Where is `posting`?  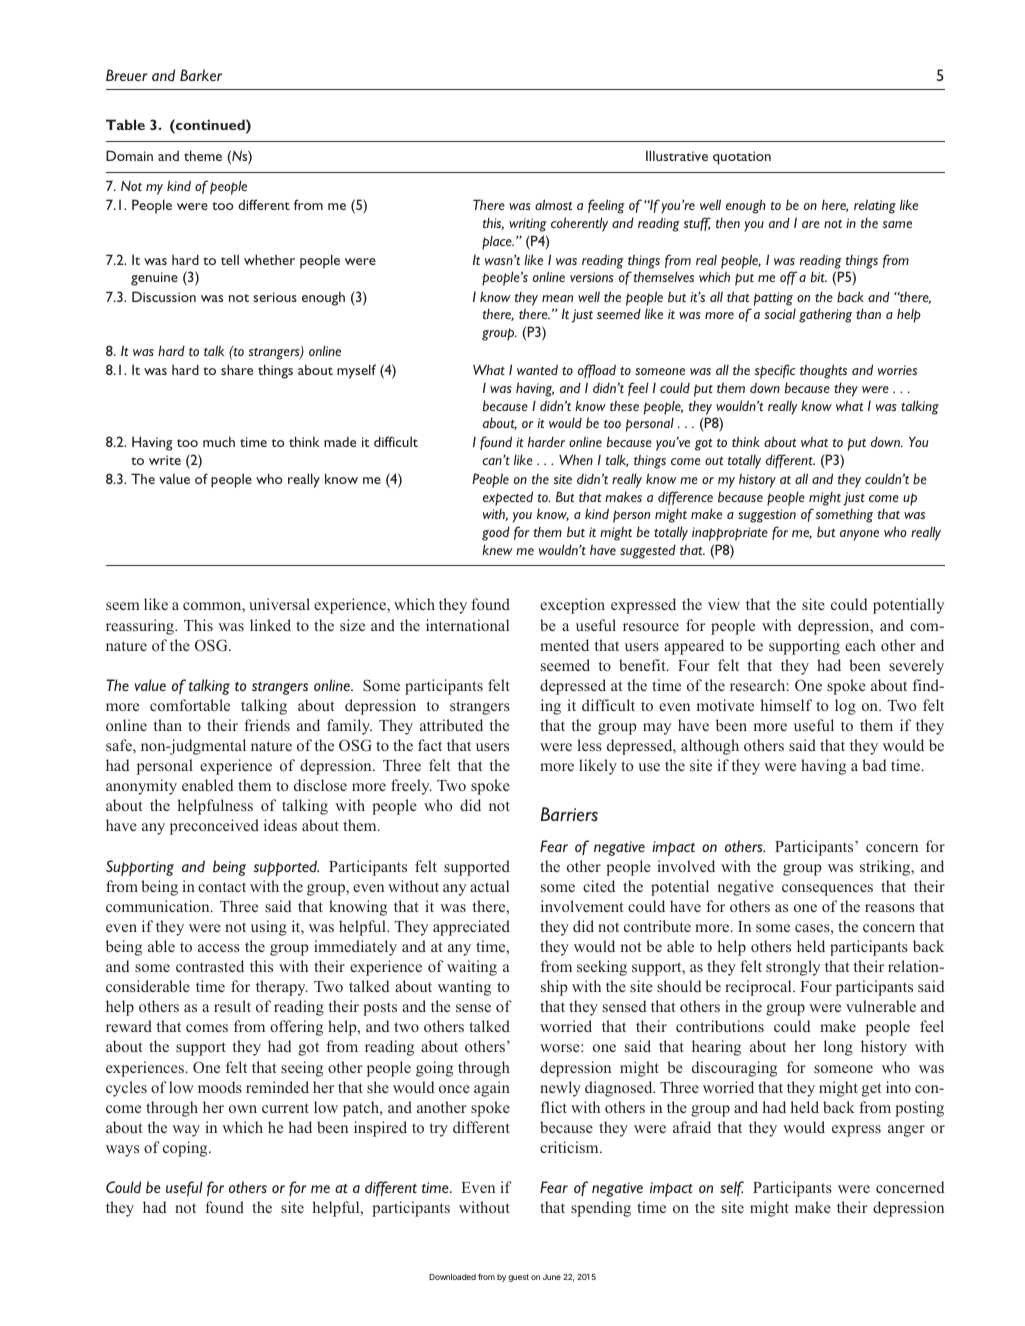
posting is located at coordinates (919, 1109).
